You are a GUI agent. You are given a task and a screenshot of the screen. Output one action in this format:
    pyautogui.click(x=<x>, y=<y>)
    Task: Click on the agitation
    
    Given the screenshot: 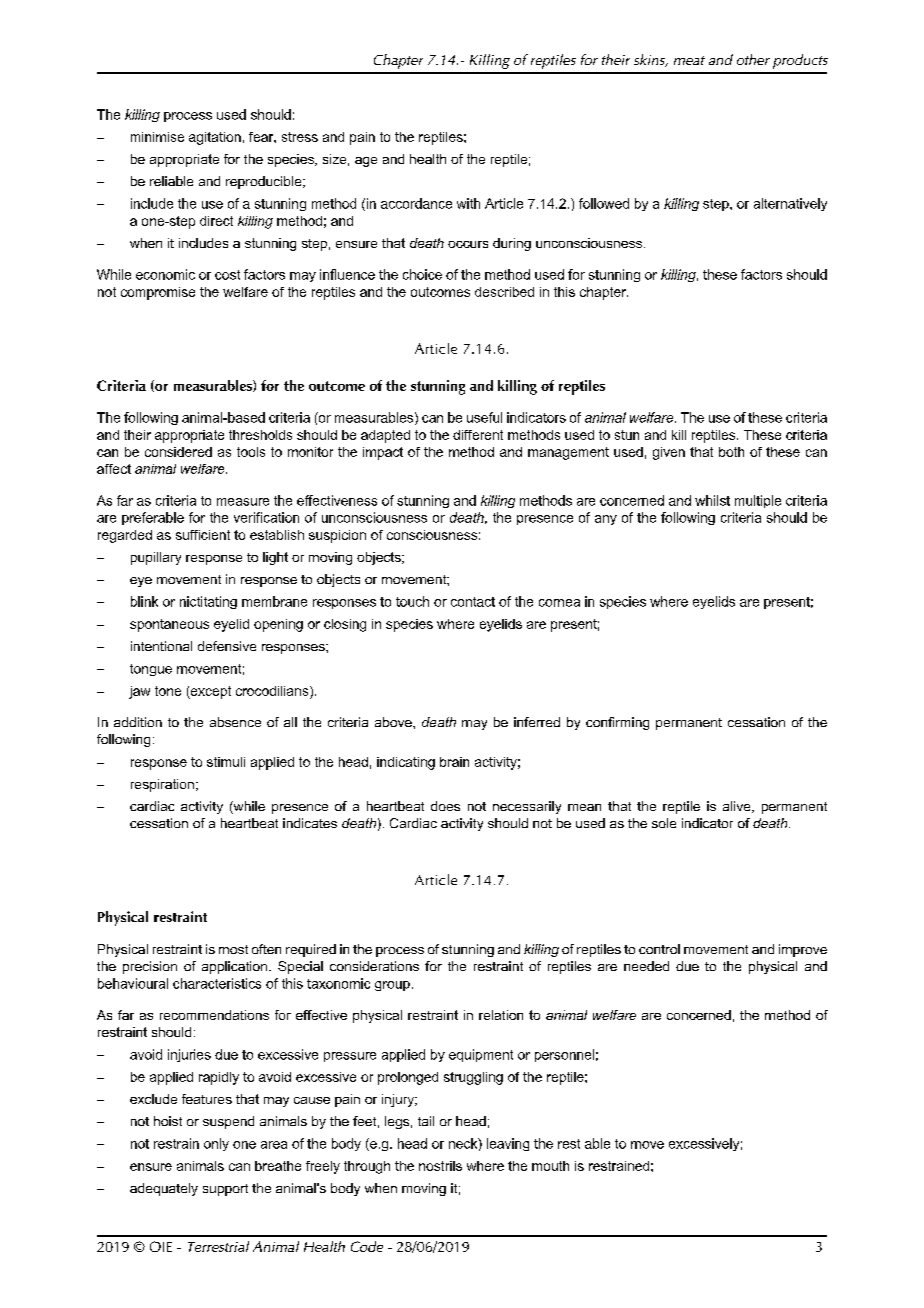 What is the action you would take?
    pyautogui.click(x=215, y=138)
